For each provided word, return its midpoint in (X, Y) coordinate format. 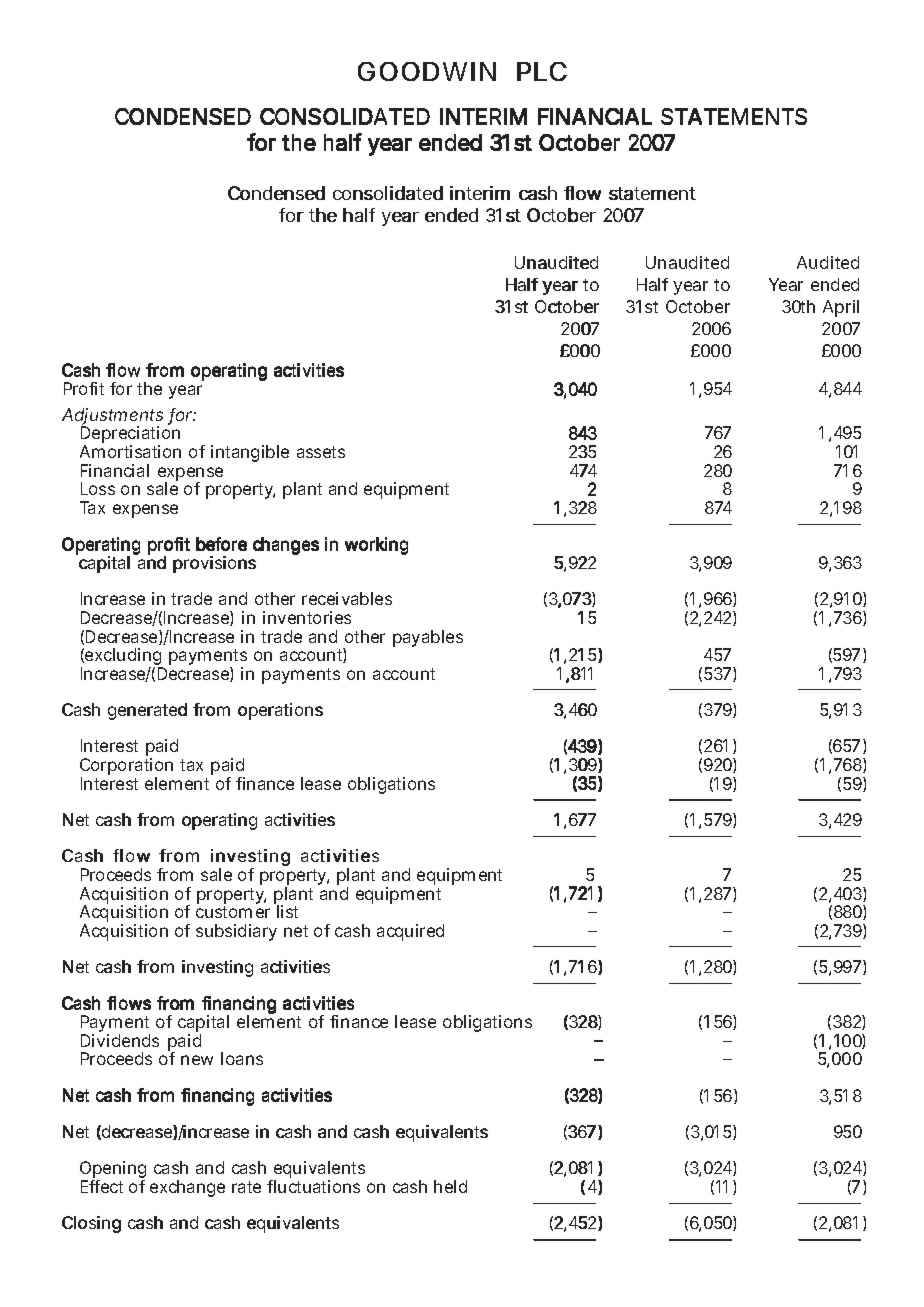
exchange (187, 1188)
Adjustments (112, 418)
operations (280, 711)
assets (321, 452)
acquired (410, 932)
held (450, 1186)
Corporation (126, 768)
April (841, 308)
